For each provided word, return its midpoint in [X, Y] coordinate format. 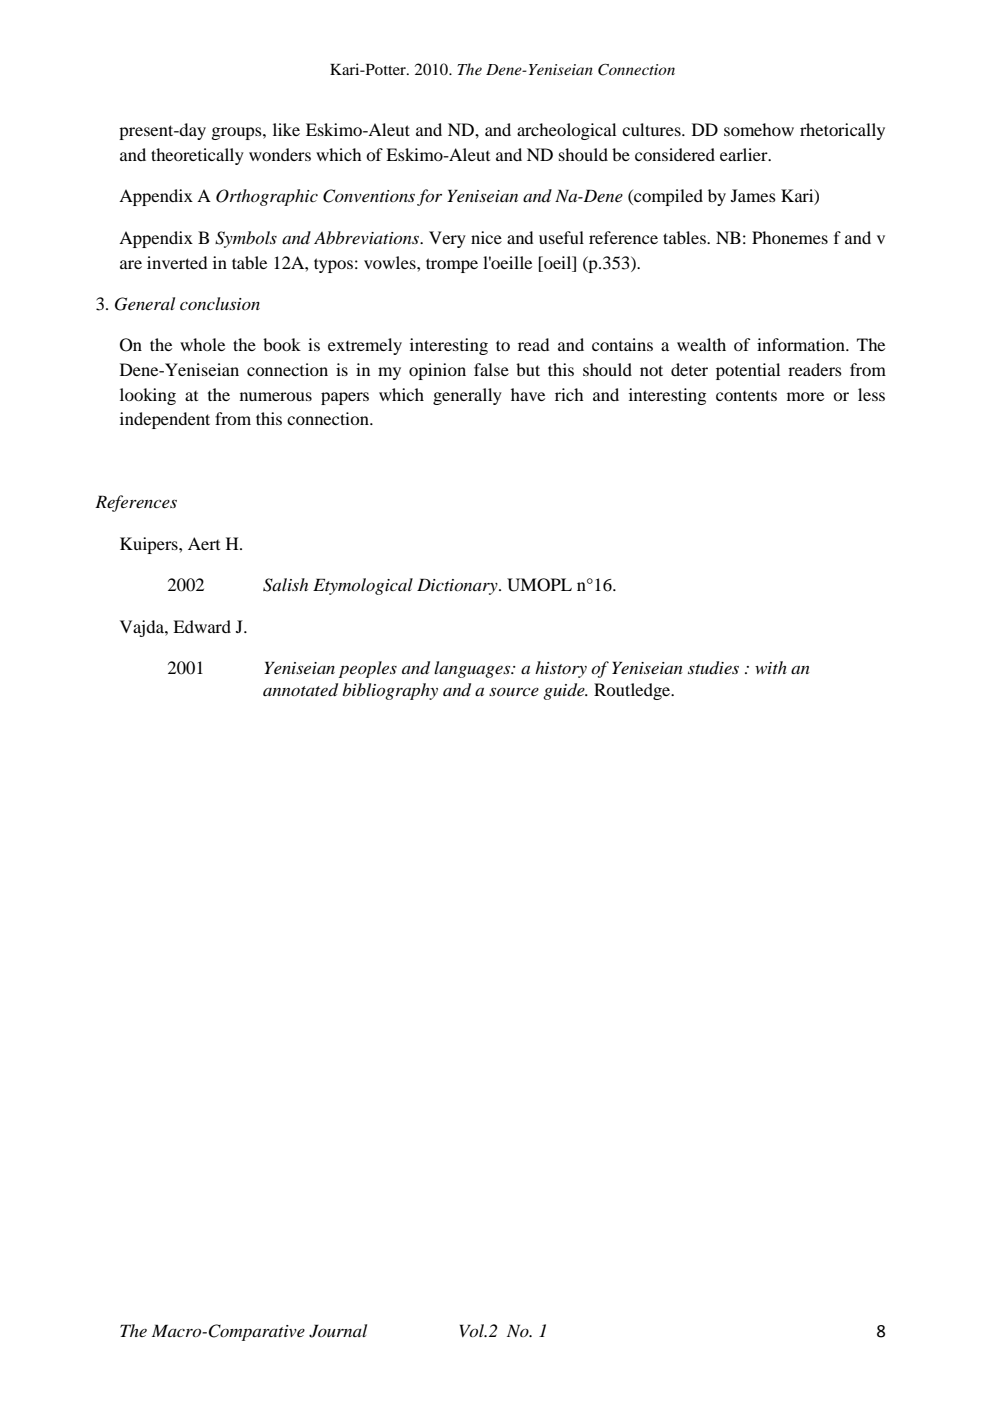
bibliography [390, 691]
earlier [745, 154]
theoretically [197, 156]
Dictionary [458, 586]
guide [565, 691]
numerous [276, 396]
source [514, 691]
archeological [566, 131]
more [805, 396]
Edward [202, 626]
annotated [300, 690]
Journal [338, 1331]
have [528, 394]
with [771, 667]
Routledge [633, 691]
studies [713, 668]
